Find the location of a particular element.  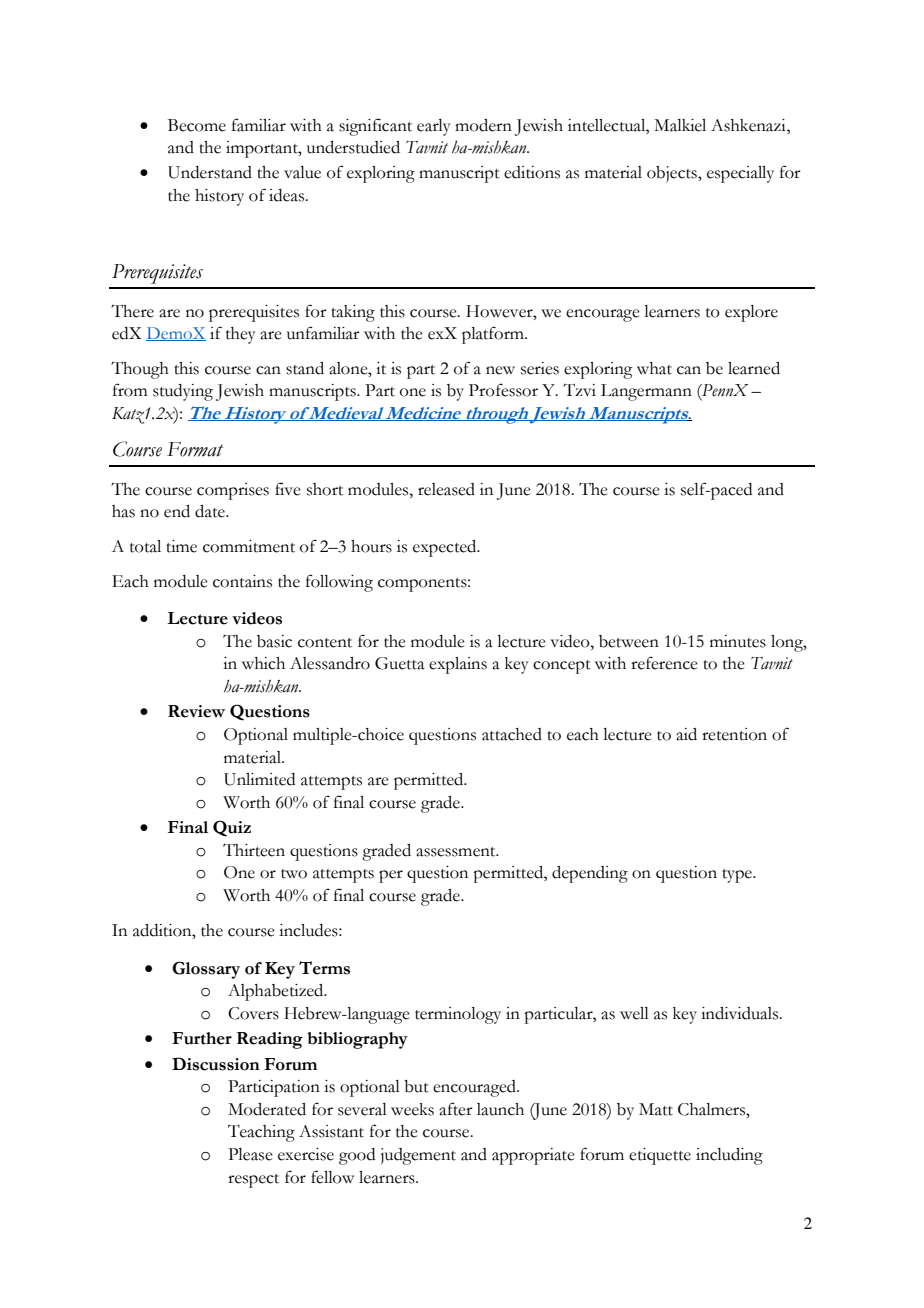

Please is located at coordinates (250, 1154).
